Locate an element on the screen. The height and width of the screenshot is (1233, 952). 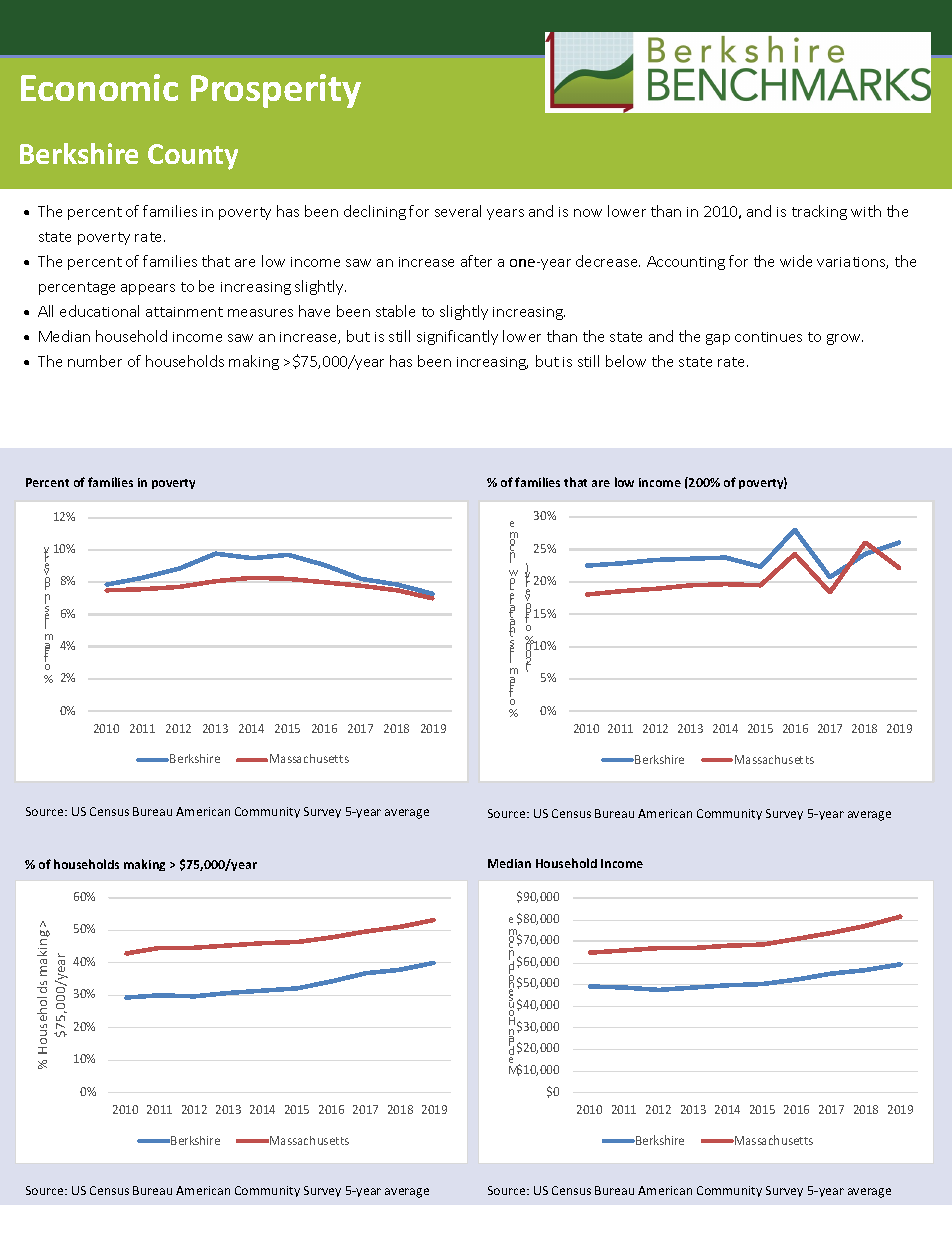
stable is located at coordinates (395, 311).
